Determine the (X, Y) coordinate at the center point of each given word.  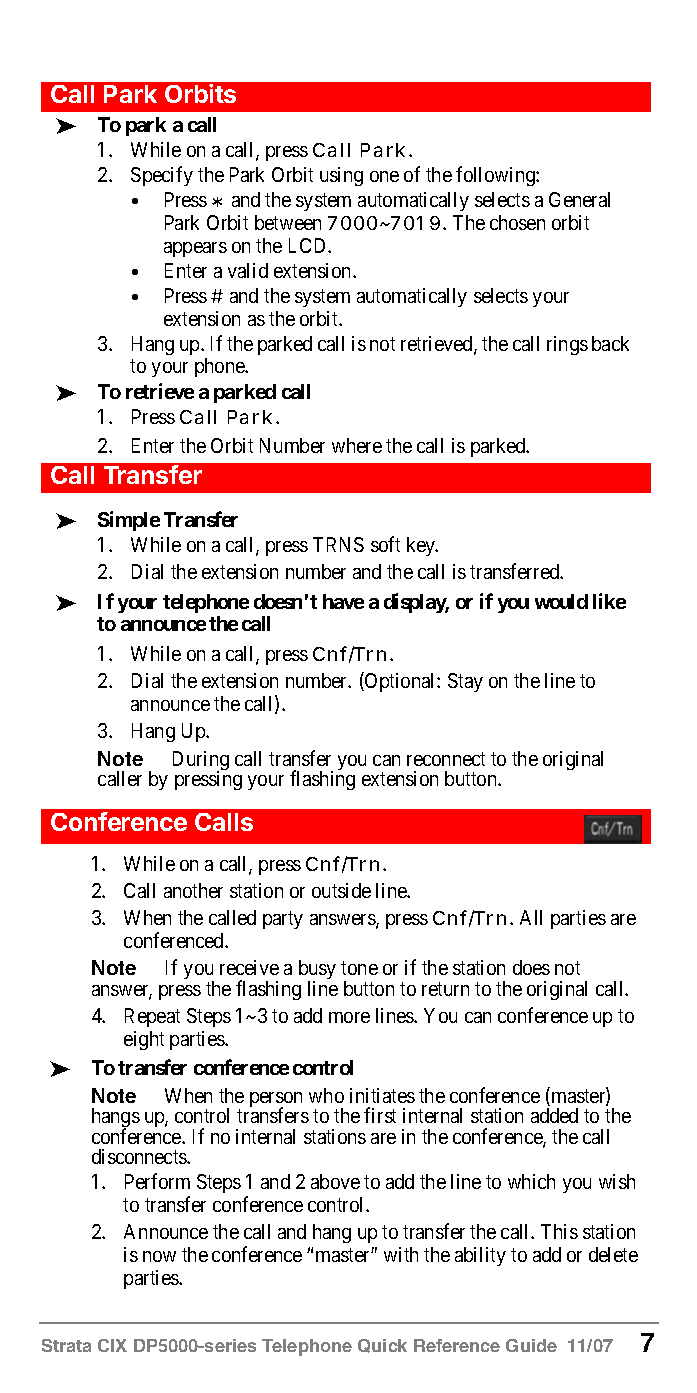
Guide (531, 1345)
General (579, 199)
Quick (382, 1346)
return (445, 989)
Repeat (152, 1017)
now (159, 1256)
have (343, 601)
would (561, 601)
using (341, 176)
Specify (162, 176)
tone (359, 968)
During (201, 762)
